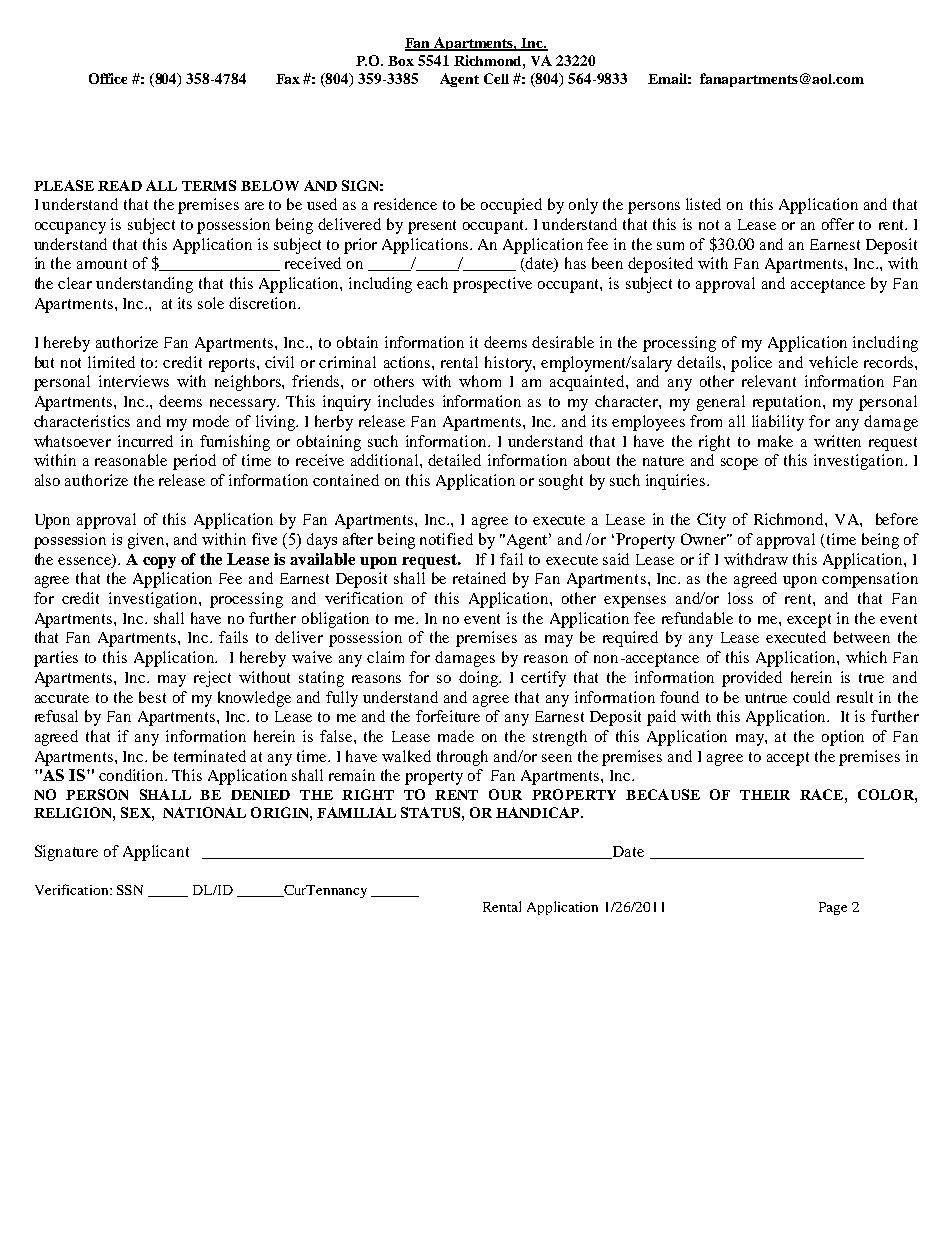 This page has height=1233, width=952. I want to click on detailed, so click(454, 460).
